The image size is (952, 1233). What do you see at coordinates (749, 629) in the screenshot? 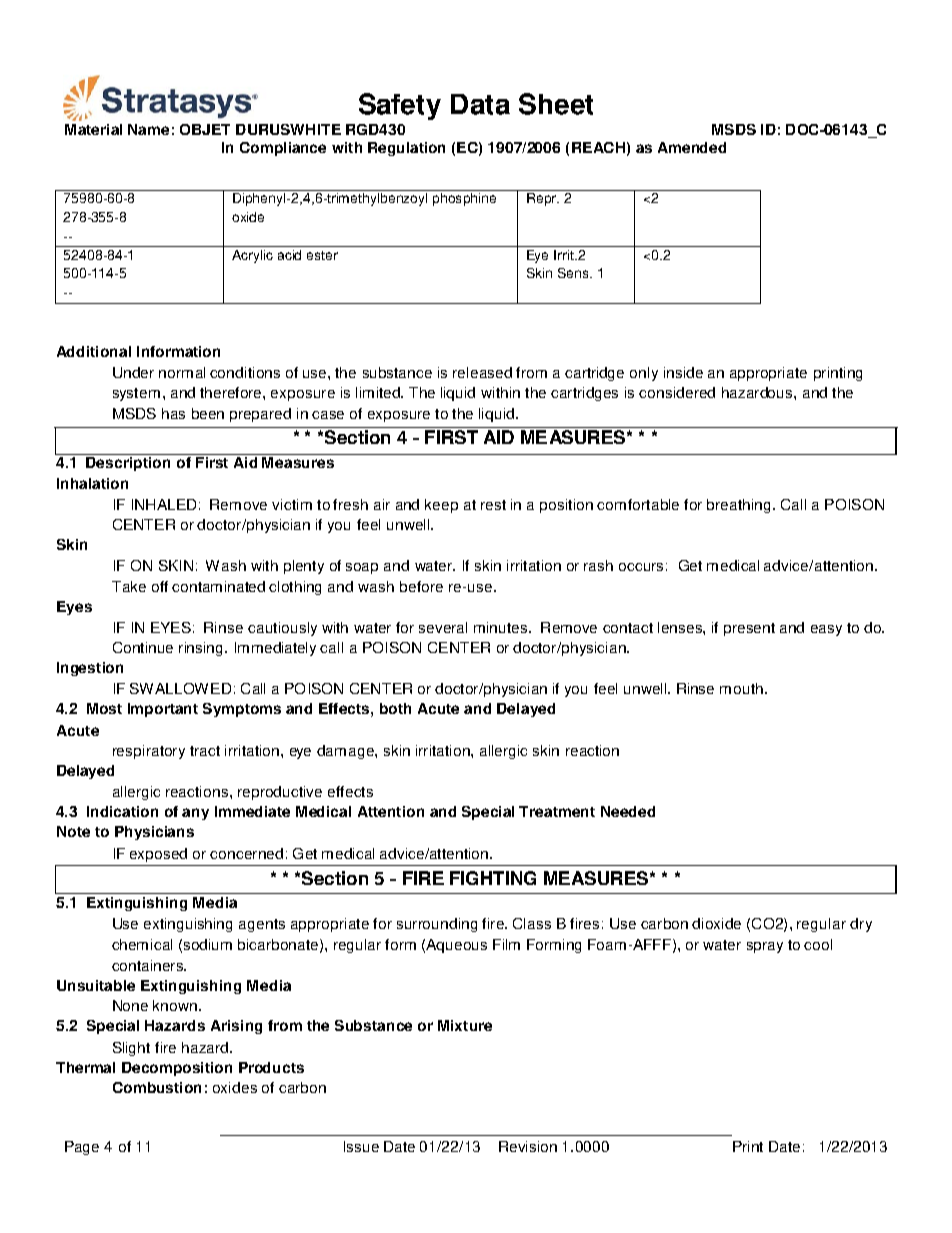
I see `present` at bounding box center [749, 629].
